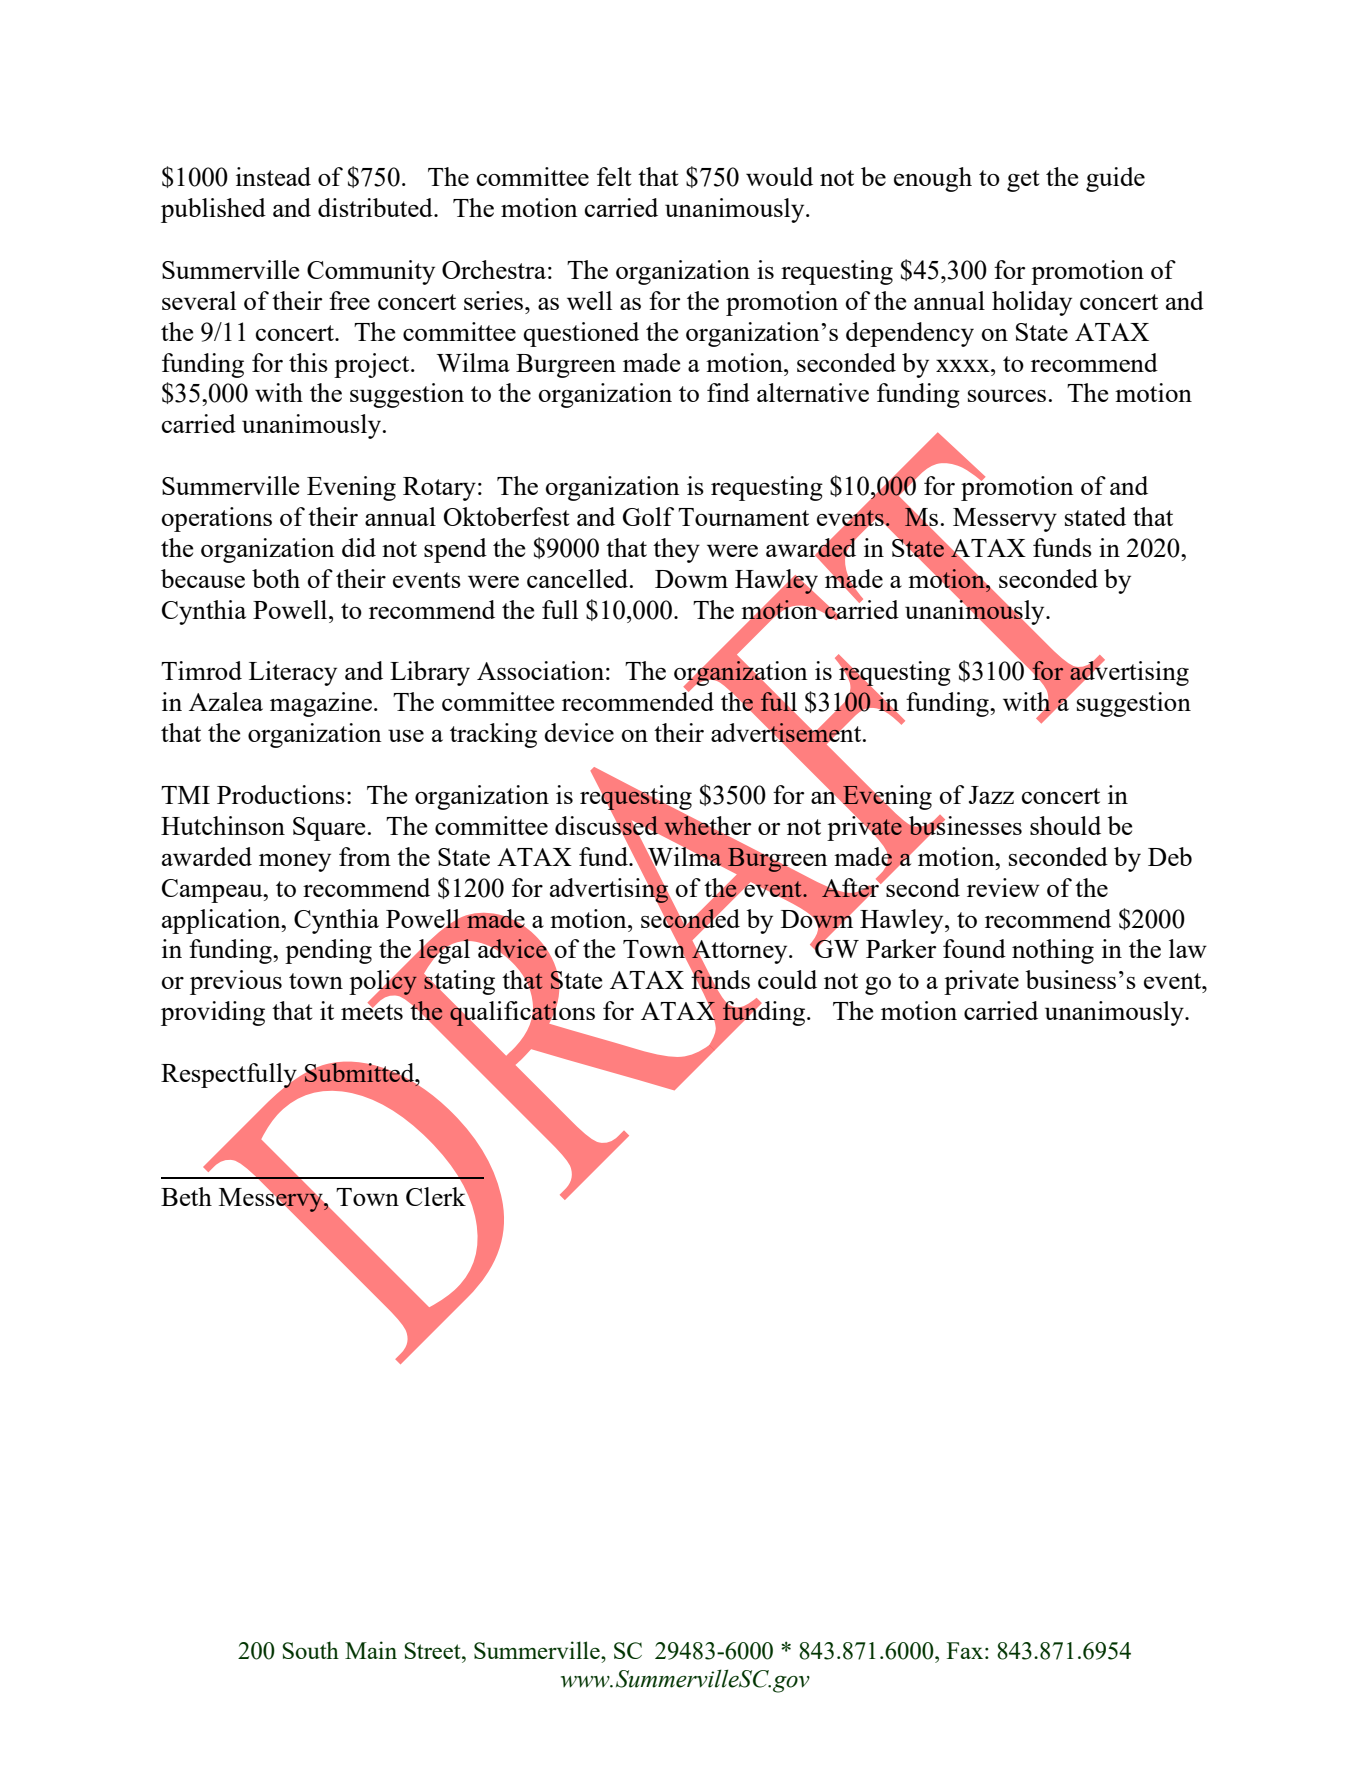 The width and height of the screenshot is (1370, 1773). I want to click on instead, so click(273, 176).
